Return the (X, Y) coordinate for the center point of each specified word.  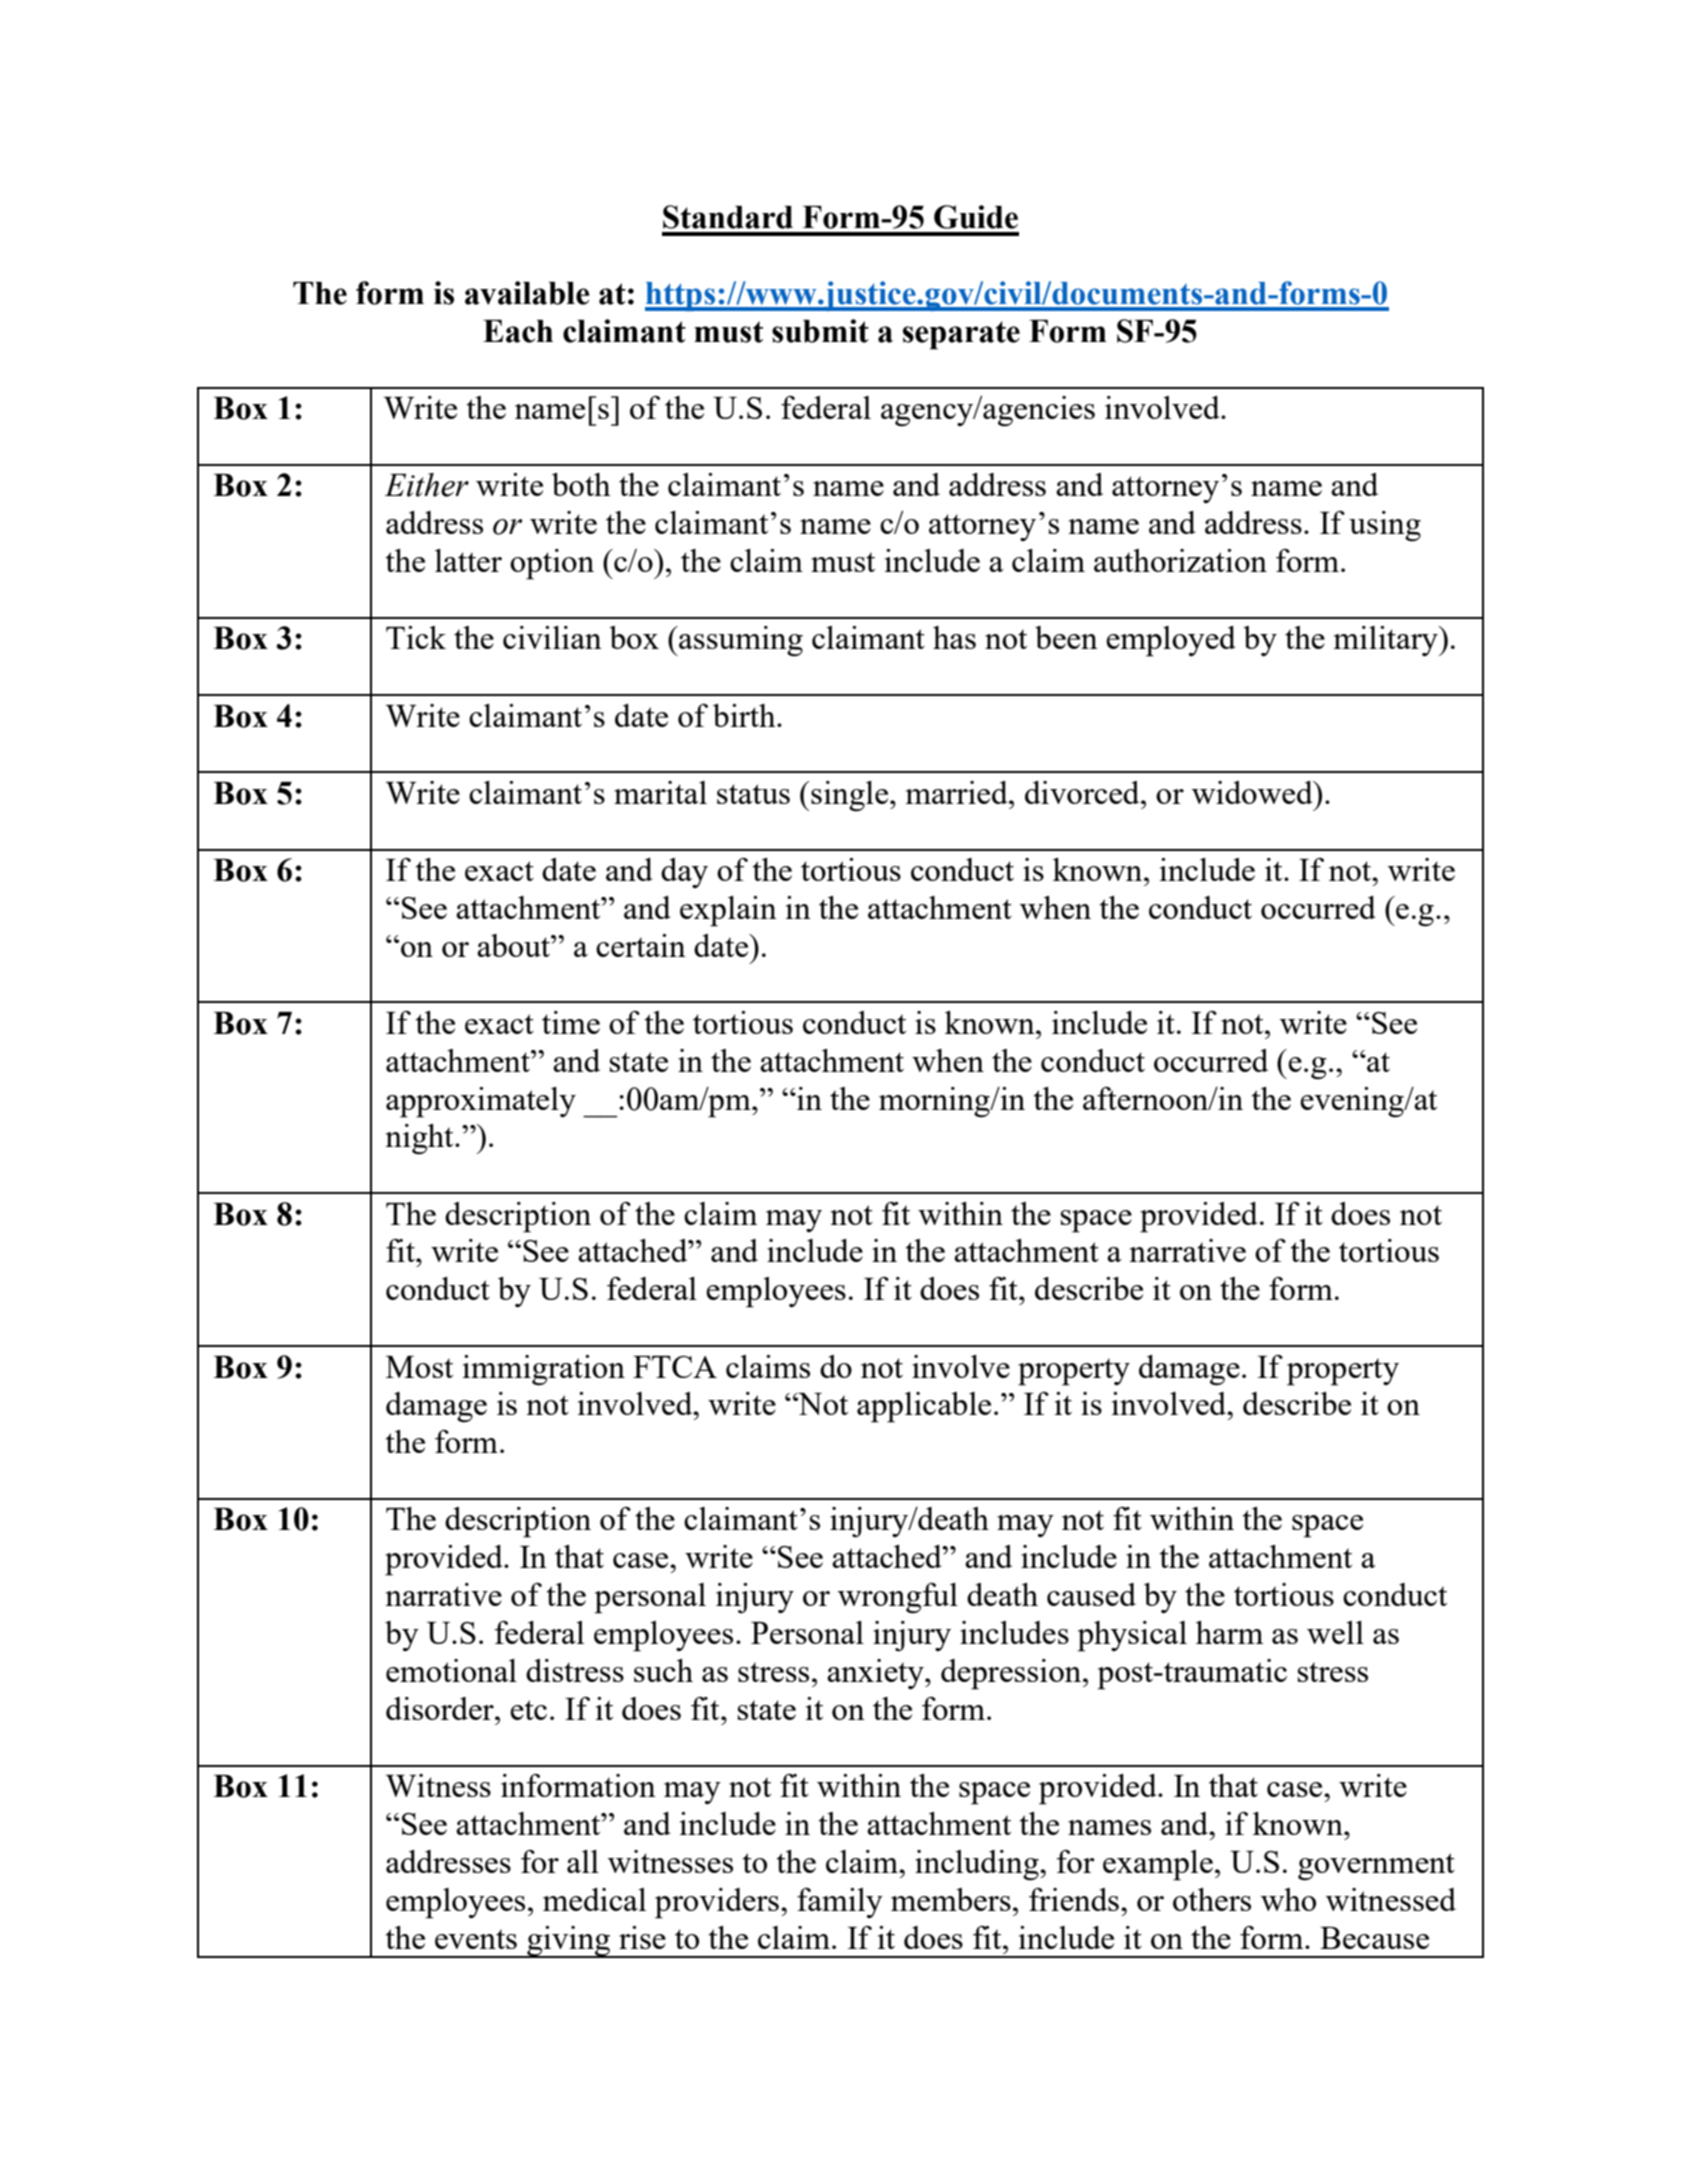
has (954, 637)
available (527, 293)
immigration (544, 1370)
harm (1229, 1632)
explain (728, 911)
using (1385, 526)
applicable (924, 1407)
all (583, 1861)
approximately (481, 1102)
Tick (416, 637)
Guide (976, 217)
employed (1171, 641)
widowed (1253, 792)
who (1288, 1899)
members (951, 1899)
